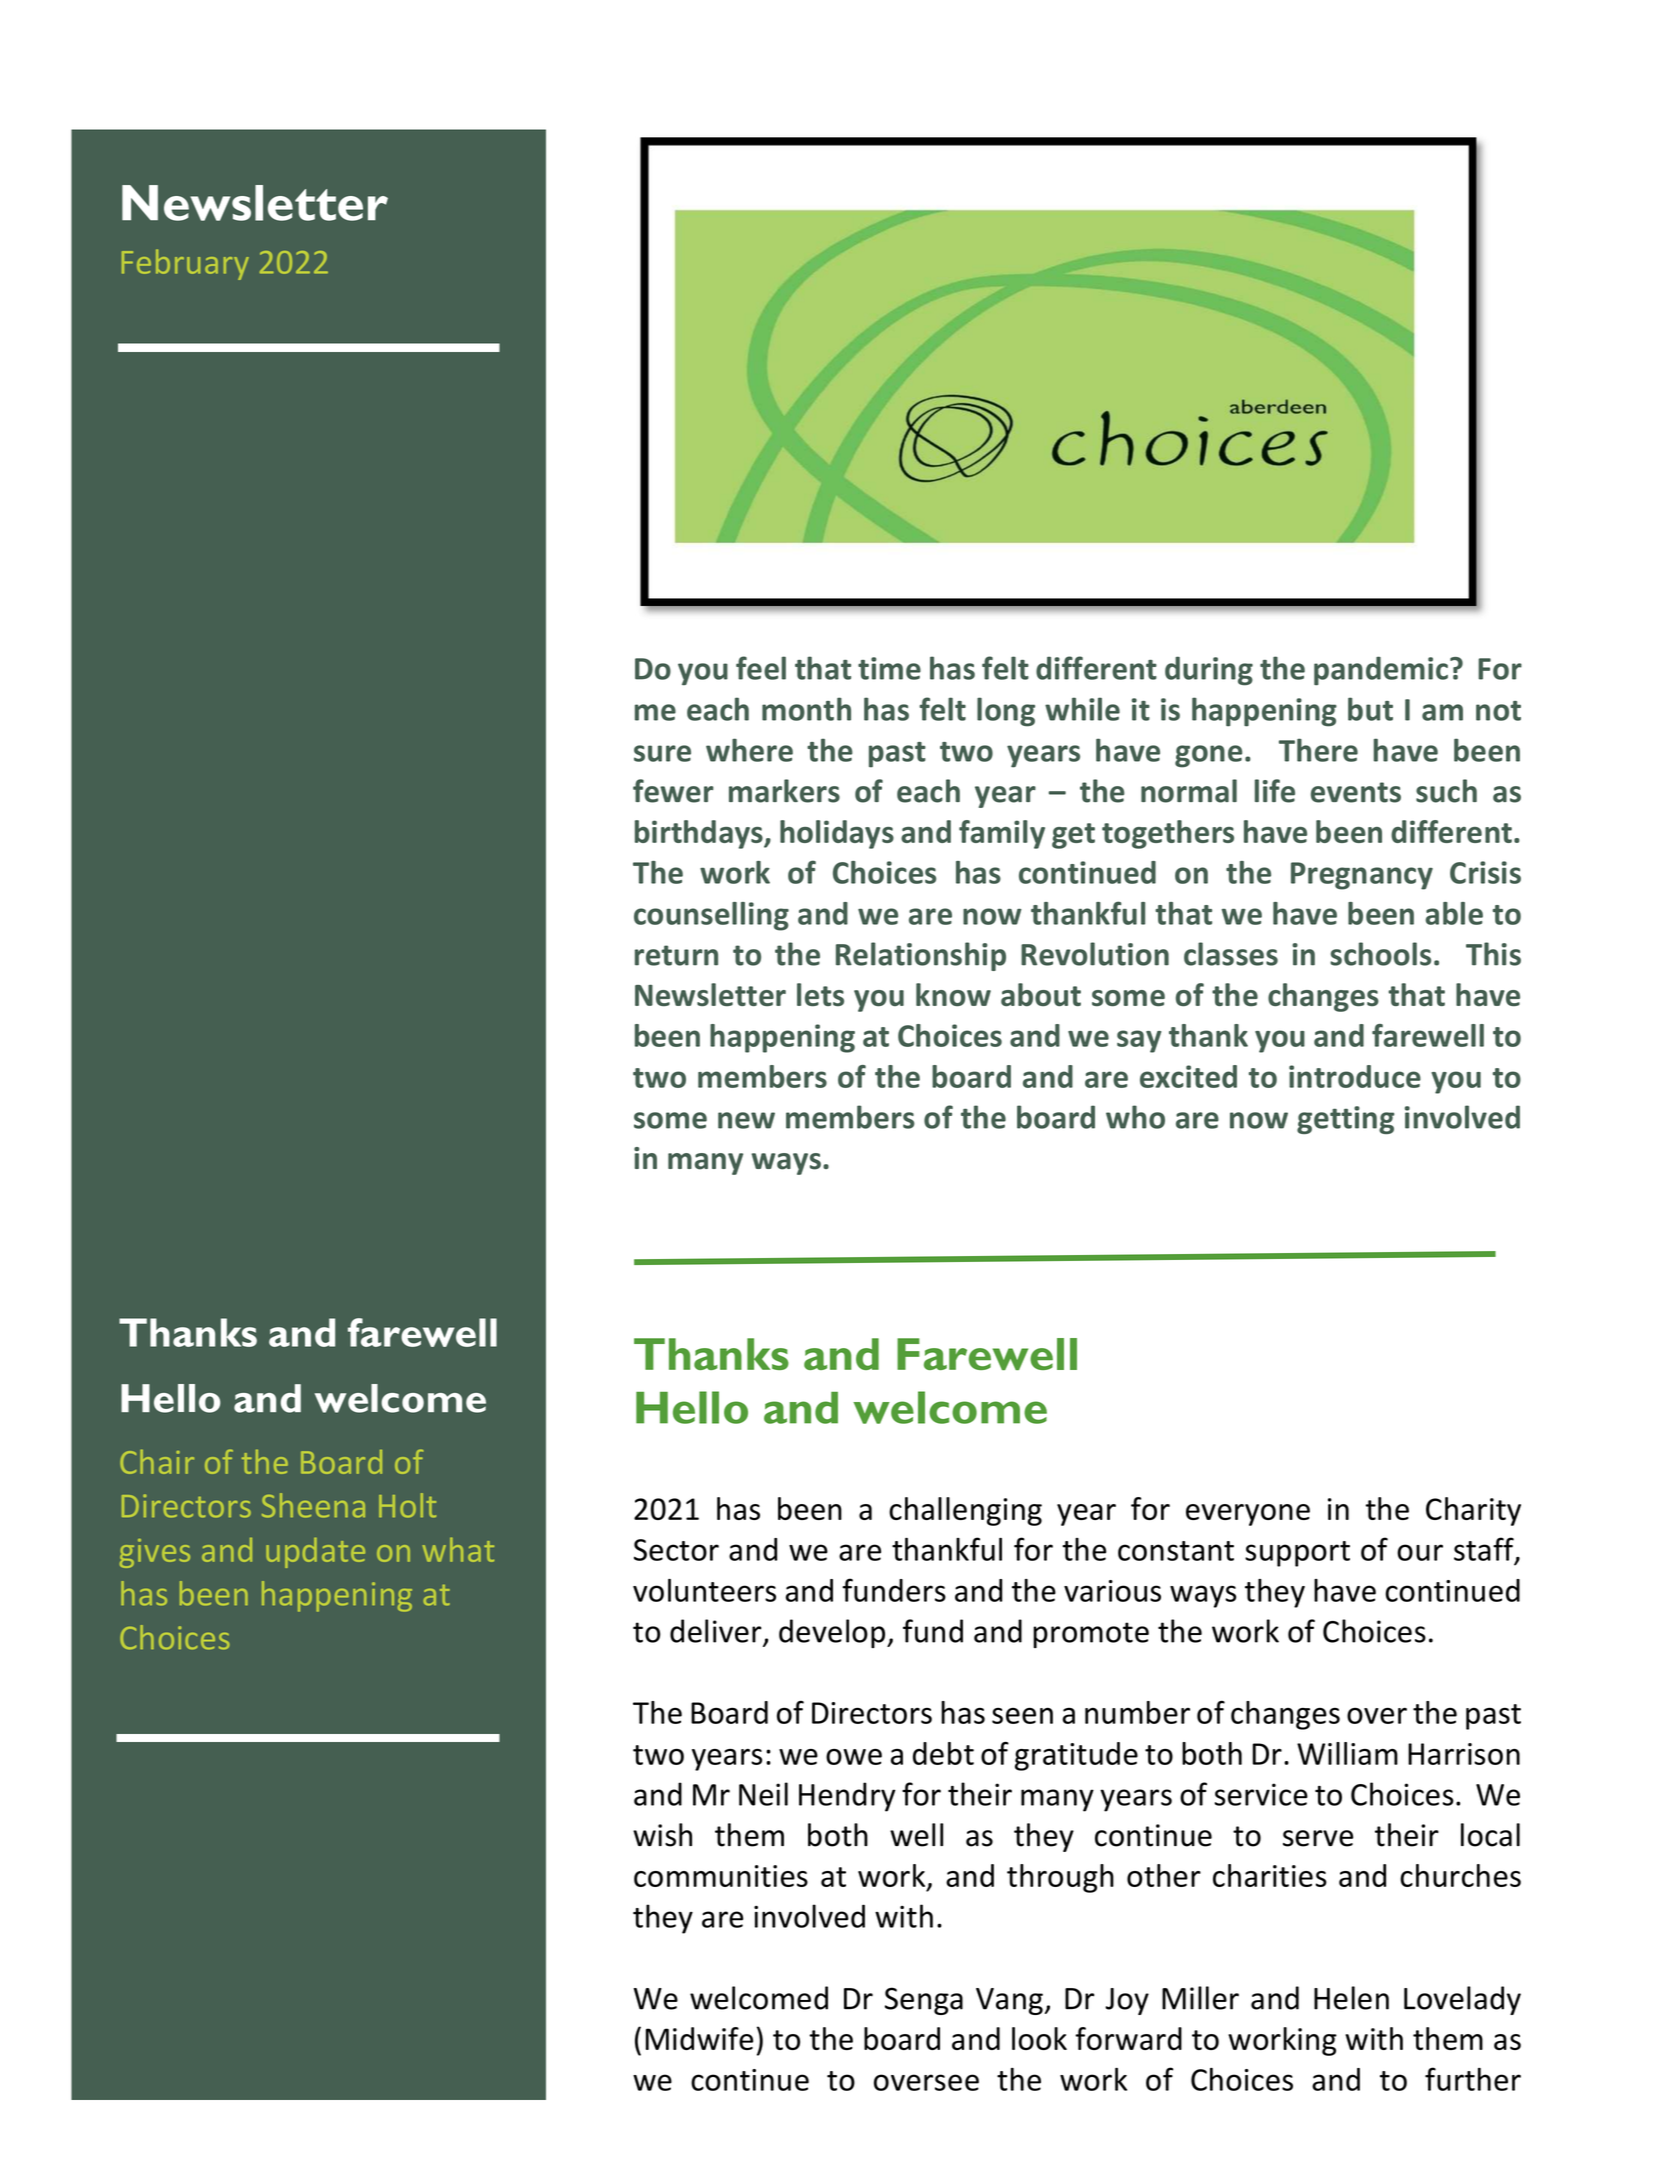 This document has width=1673, height=2166. I want to click on lets, so click(820, 994).
